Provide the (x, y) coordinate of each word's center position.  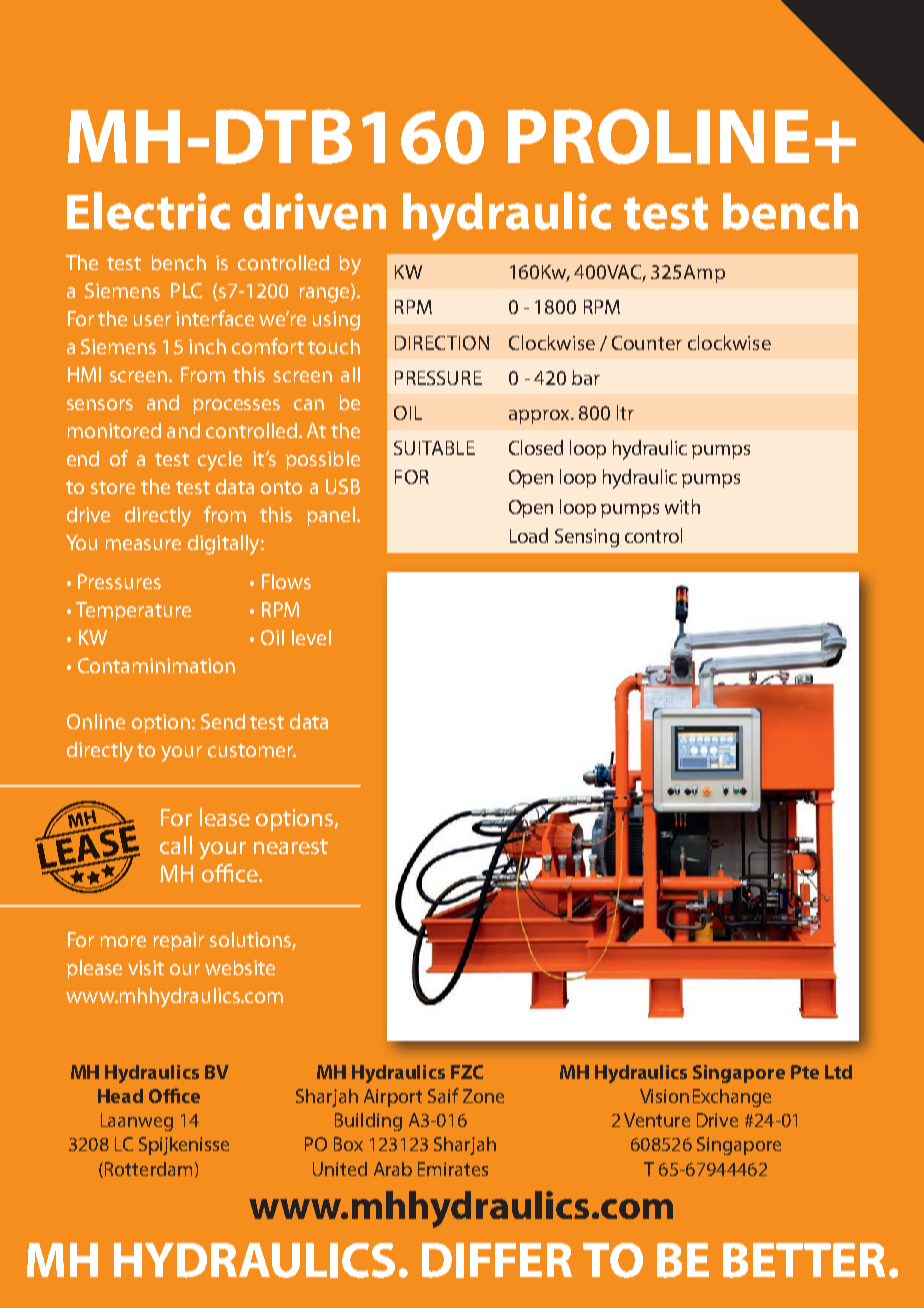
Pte (805, 1072)
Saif (443, 1095)
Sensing (587, 538)
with (682, 506)
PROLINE (658, 136)
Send (223, 721)
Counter (647, 343)
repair (179, 941)
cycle (220, 461)
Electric (148, 211)
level (311, 637)
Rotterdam (148, 1169)
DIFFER (497, 1260)
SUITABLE (434, 448)
